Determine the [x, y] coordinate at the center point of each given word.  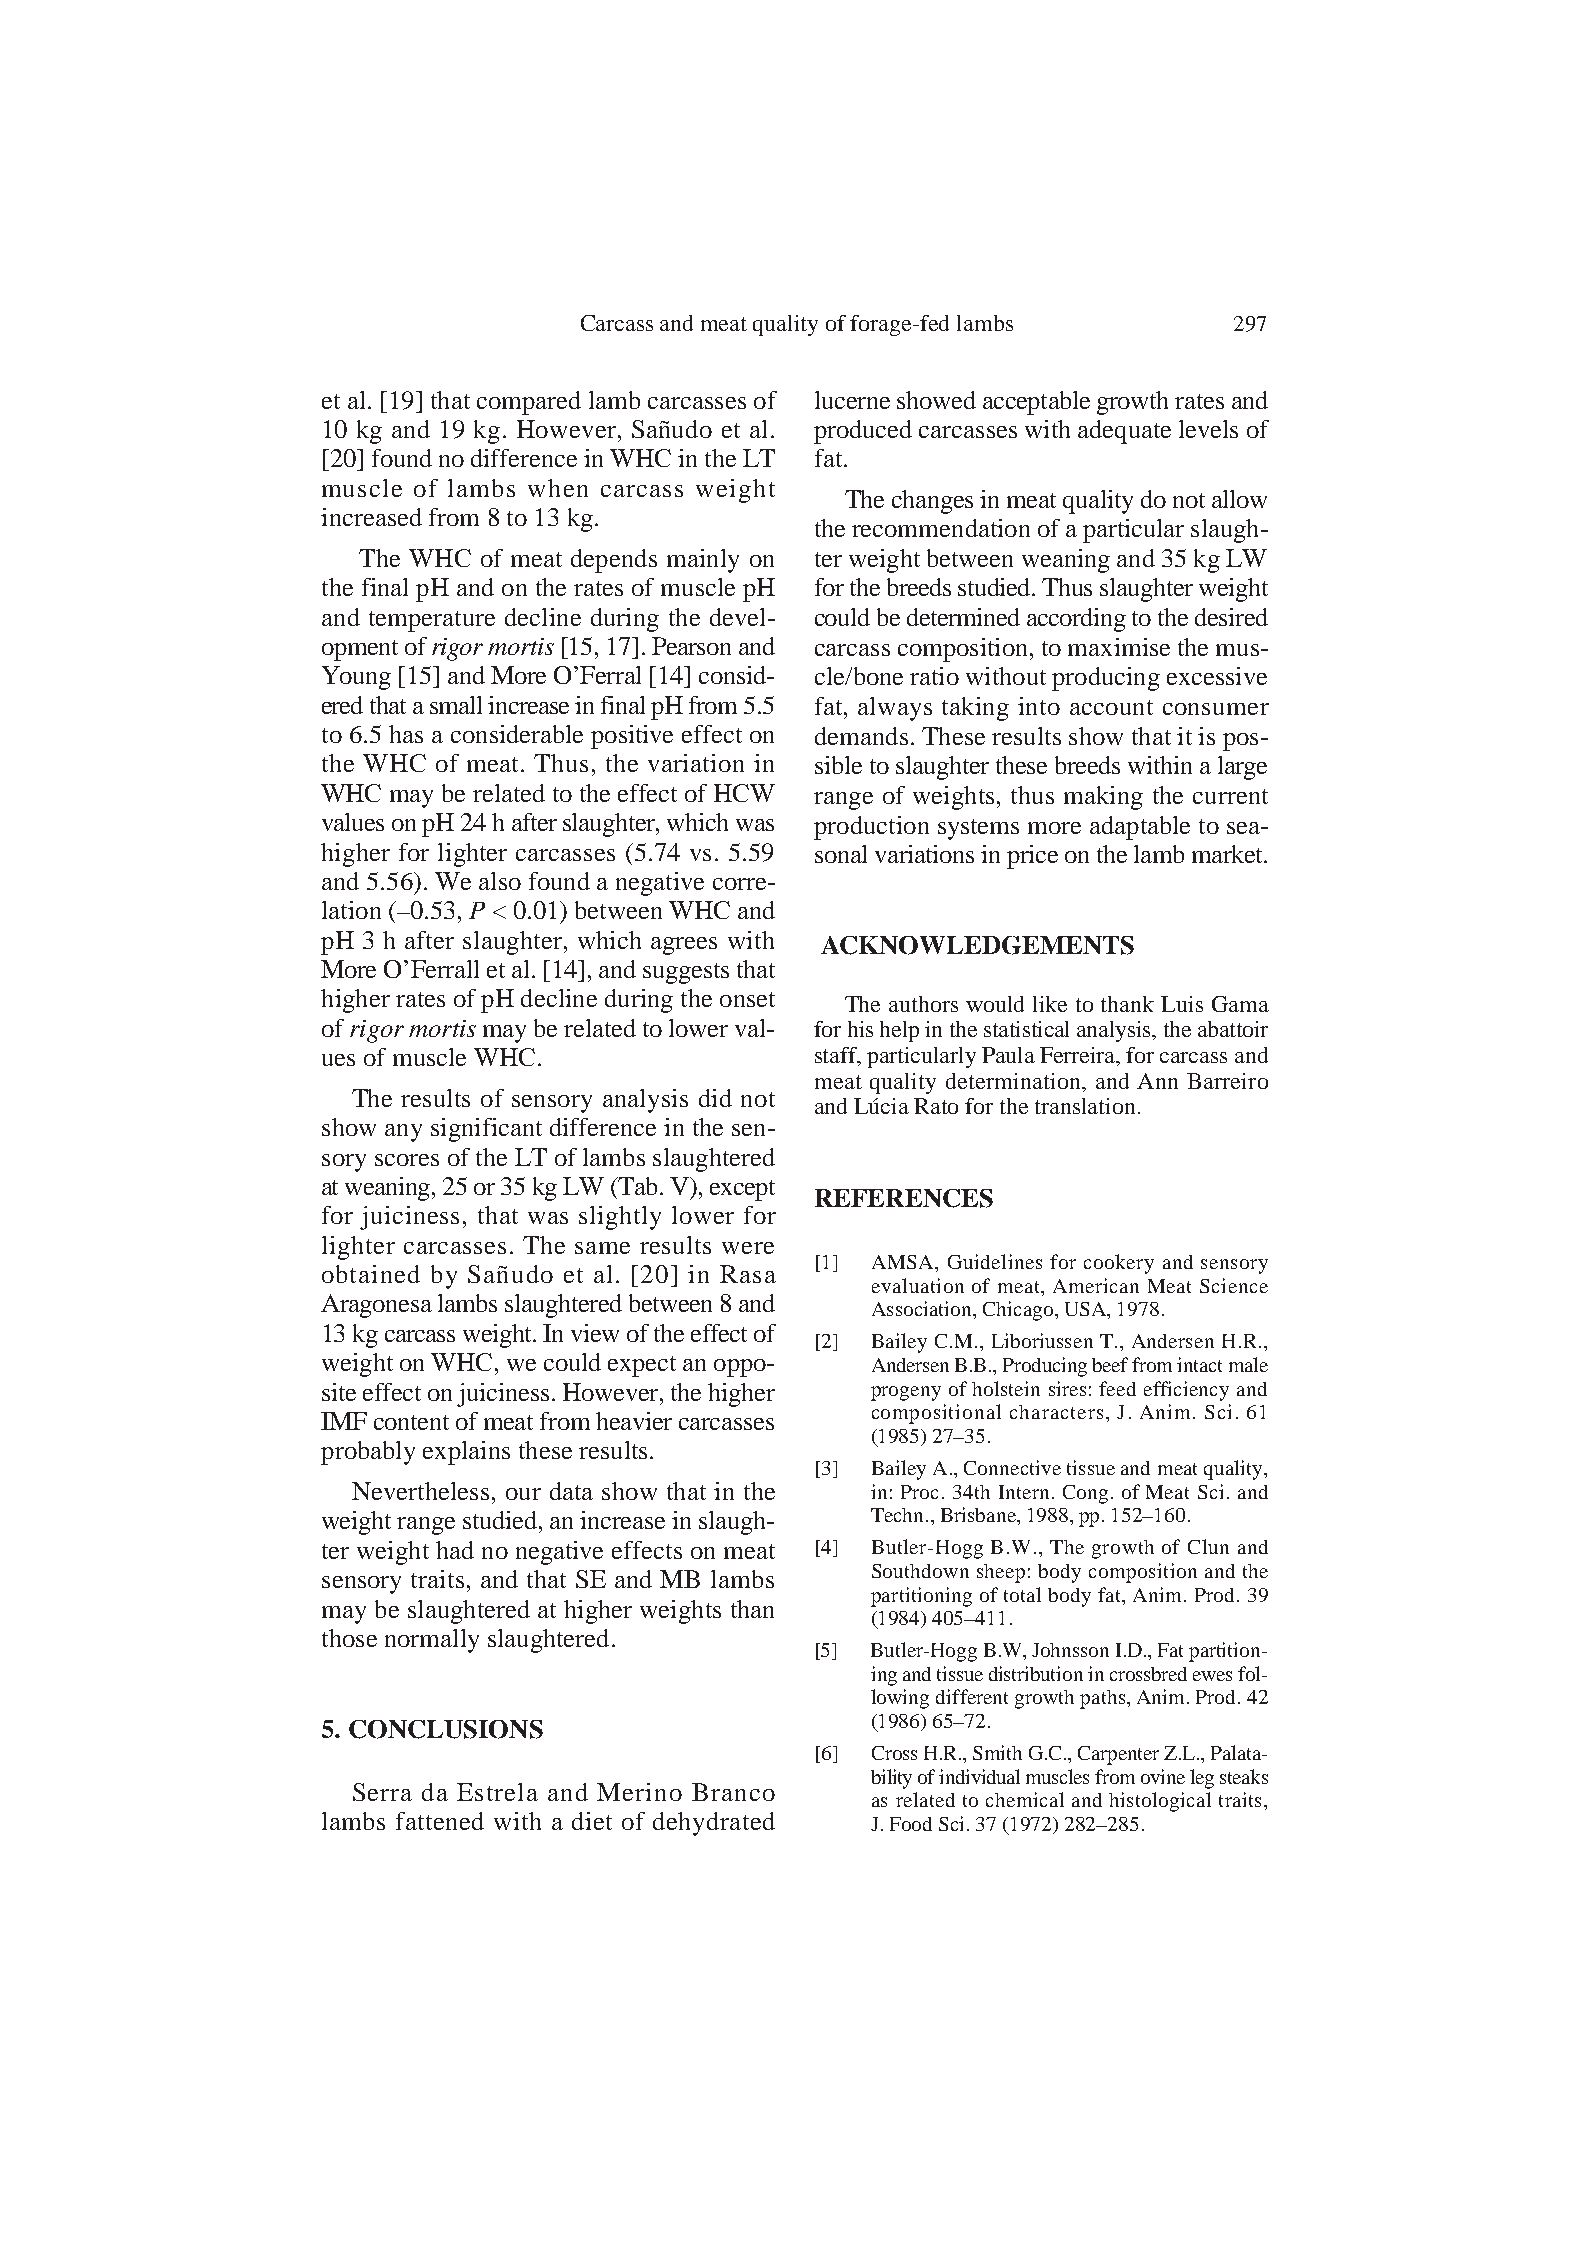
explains [466, 1453]
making [1103, 798]
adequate [1124, 432]
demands [861, 736]
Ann [1157, 1081]
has [406, 734]
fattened [440, 1821]
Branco [733, 1792]
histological [1160, 1802]
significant [486, 1130]
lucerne [852, 400]
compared [529, 403]
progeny [906, 1393]
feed [1117, 1388]
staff [837, 1056]
